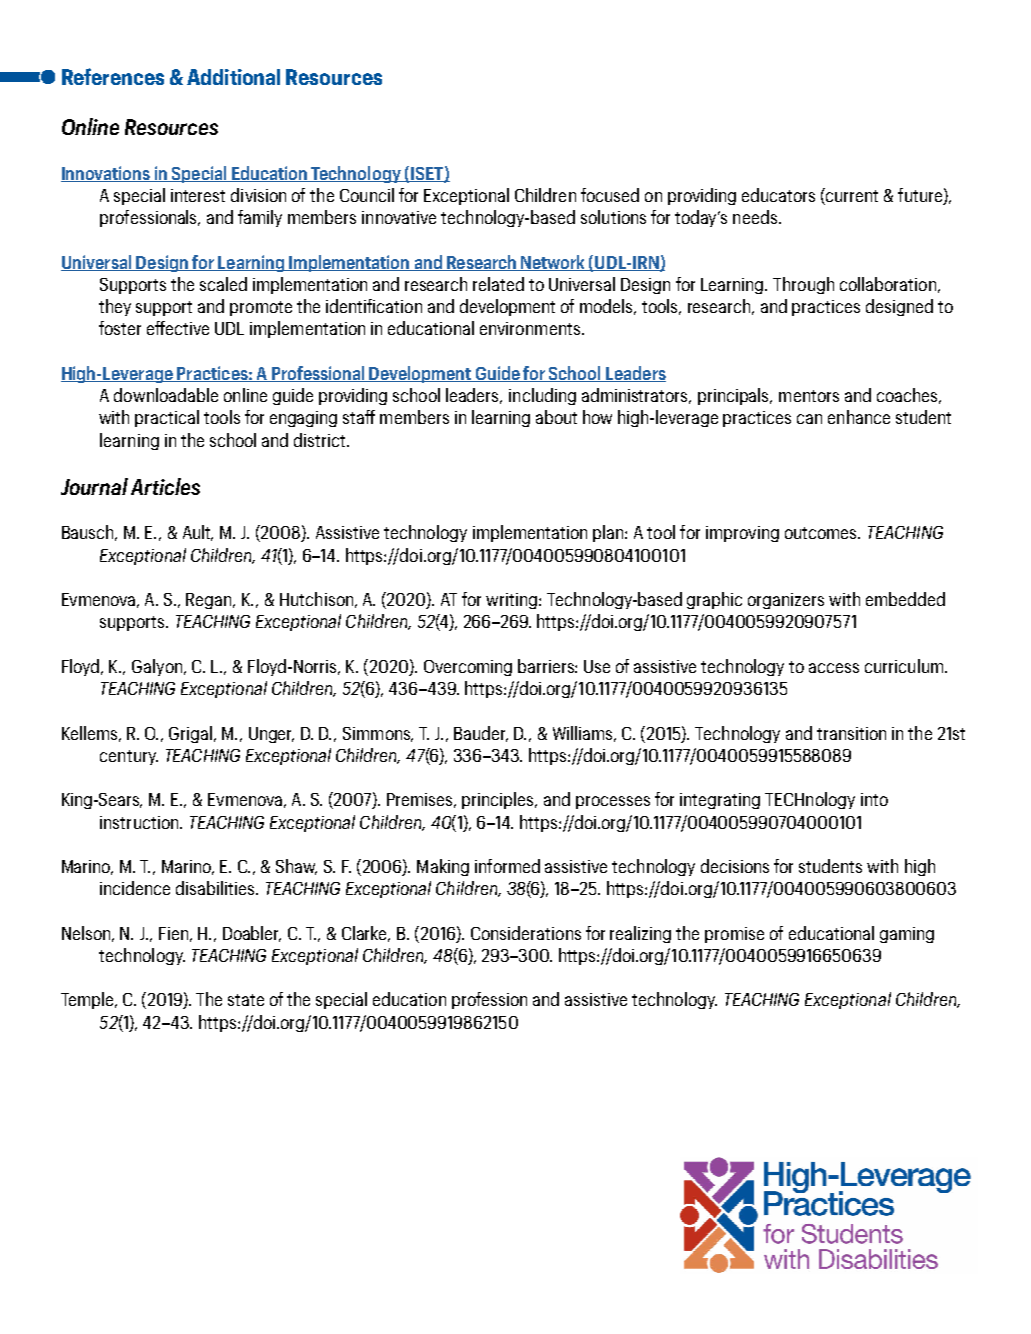 Image resolution: width=1031 pixels, height=1334 pixels. Describe the element at coordinates (233, 77) in the image. I see `Additional` at that location.
